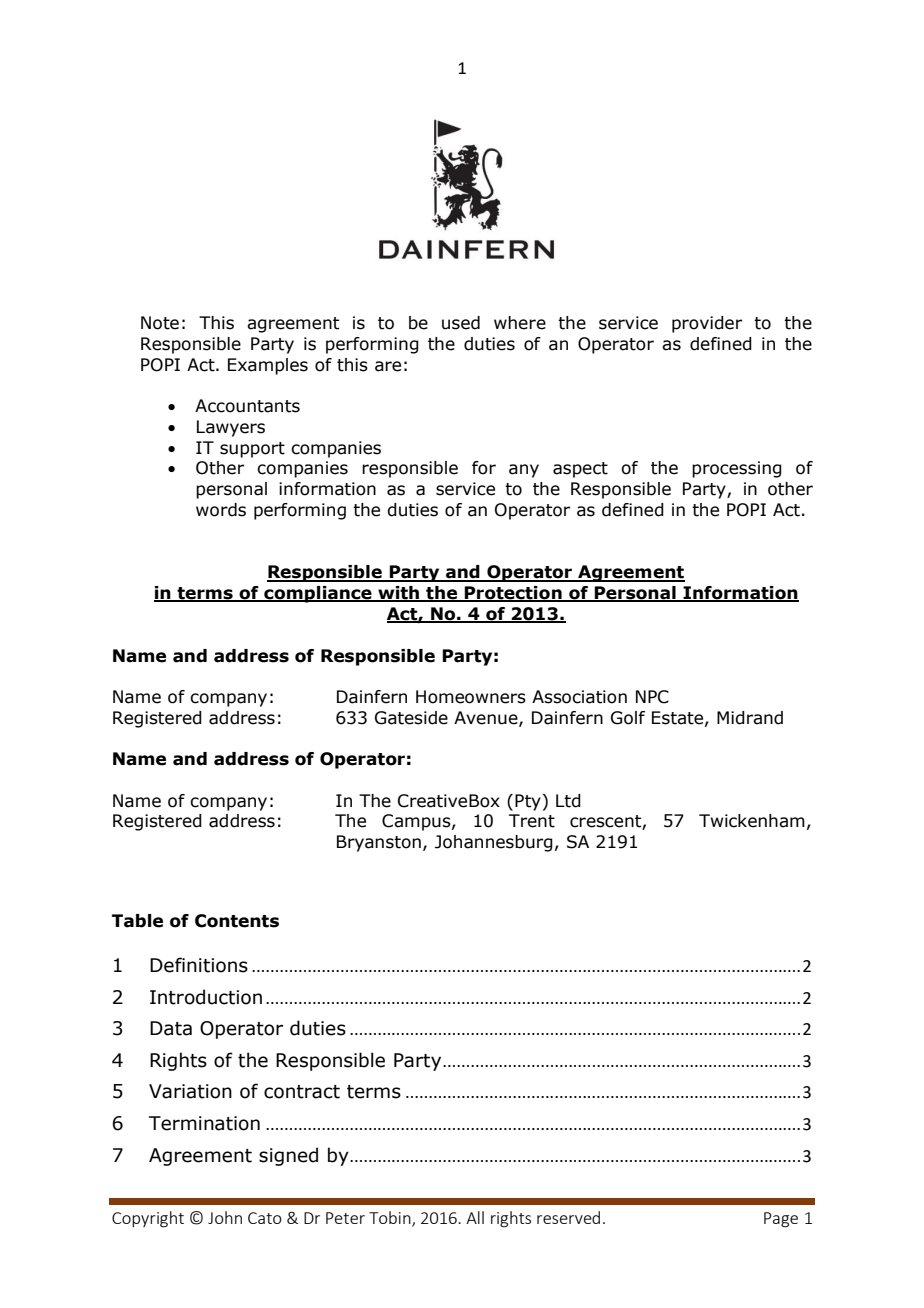  What do you see at coordinates (461, 323) in the document?
I see `used` at bounding box center [461, 323].
